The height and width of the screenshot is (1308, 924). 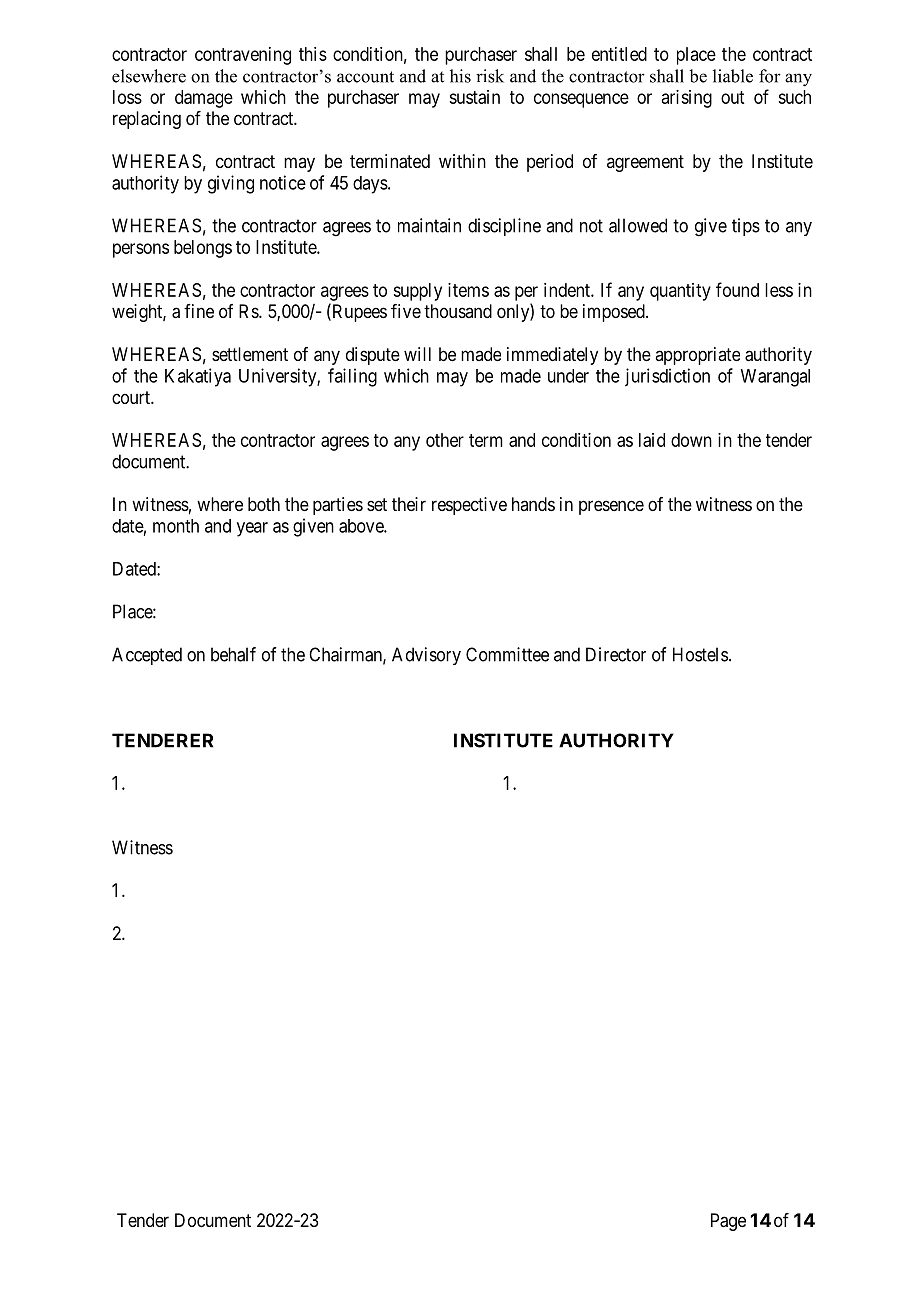 I want to click on damage, so click(x=204, y=99).
